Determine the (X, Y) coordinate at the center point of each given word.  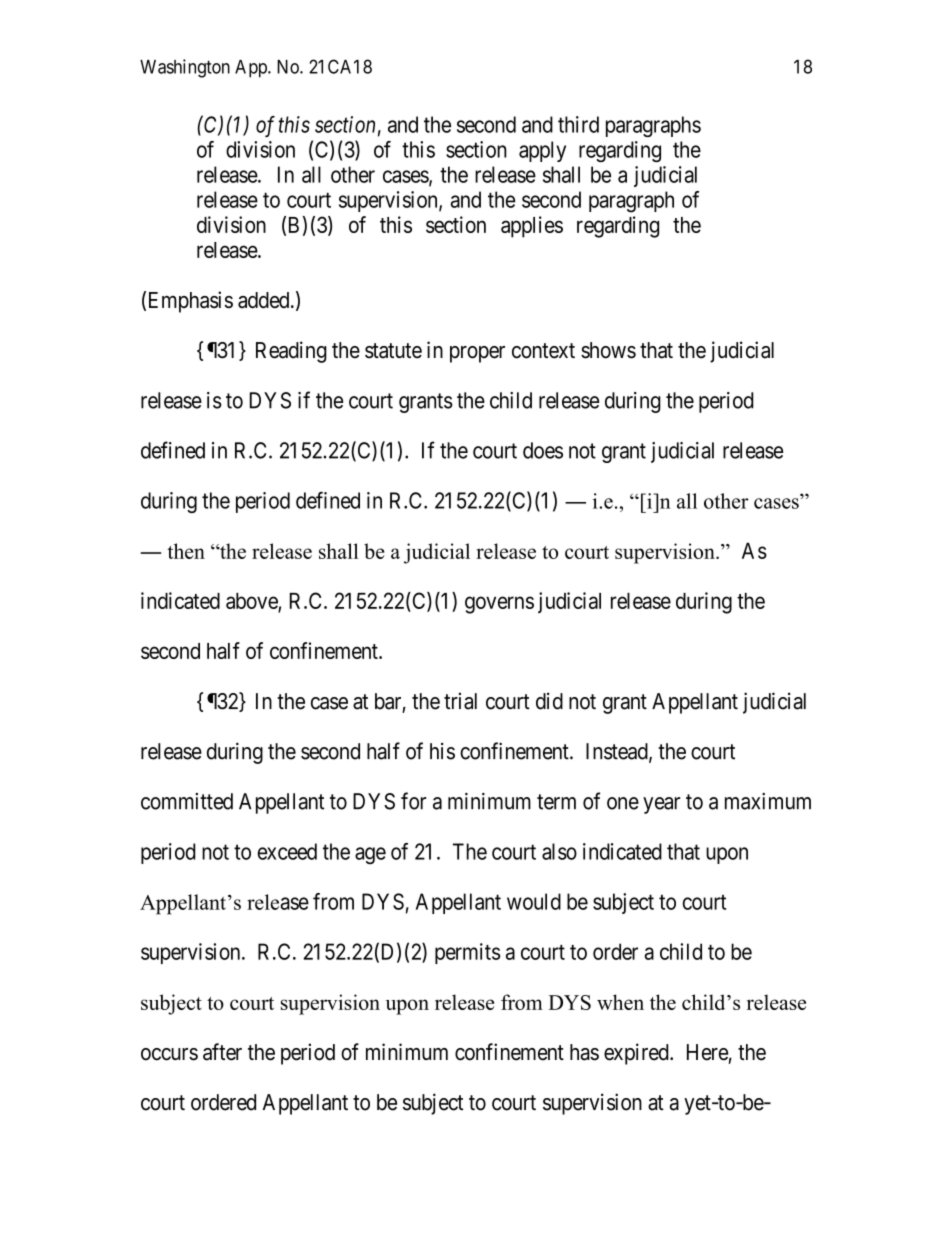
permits (467, 953)
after (222, 1052)
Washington (185, 68)
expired (637, 1054)
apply (542, 151)
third (578, 124)
